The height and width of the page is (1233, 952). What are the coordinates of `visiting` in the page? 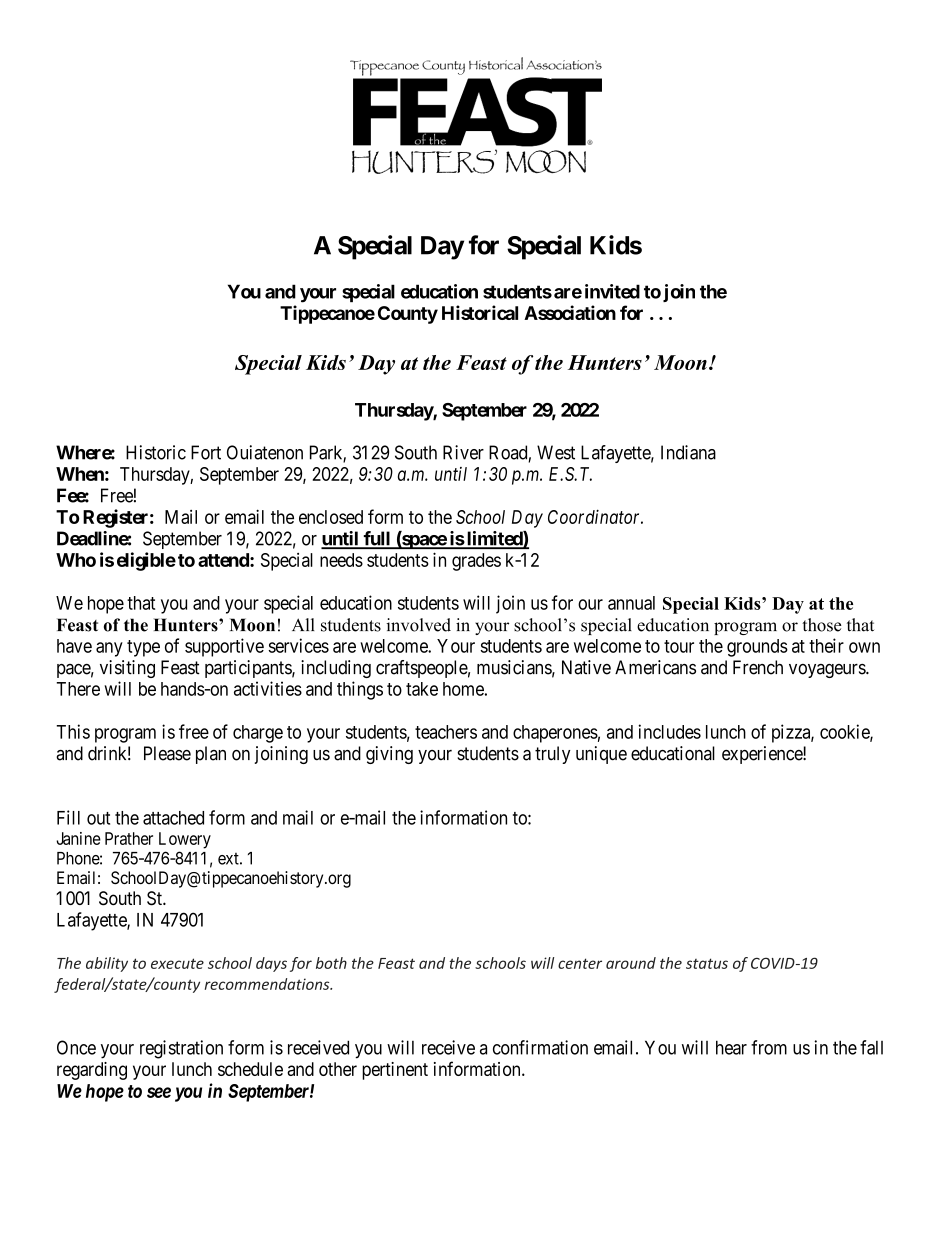 It's located at (127, 669).
